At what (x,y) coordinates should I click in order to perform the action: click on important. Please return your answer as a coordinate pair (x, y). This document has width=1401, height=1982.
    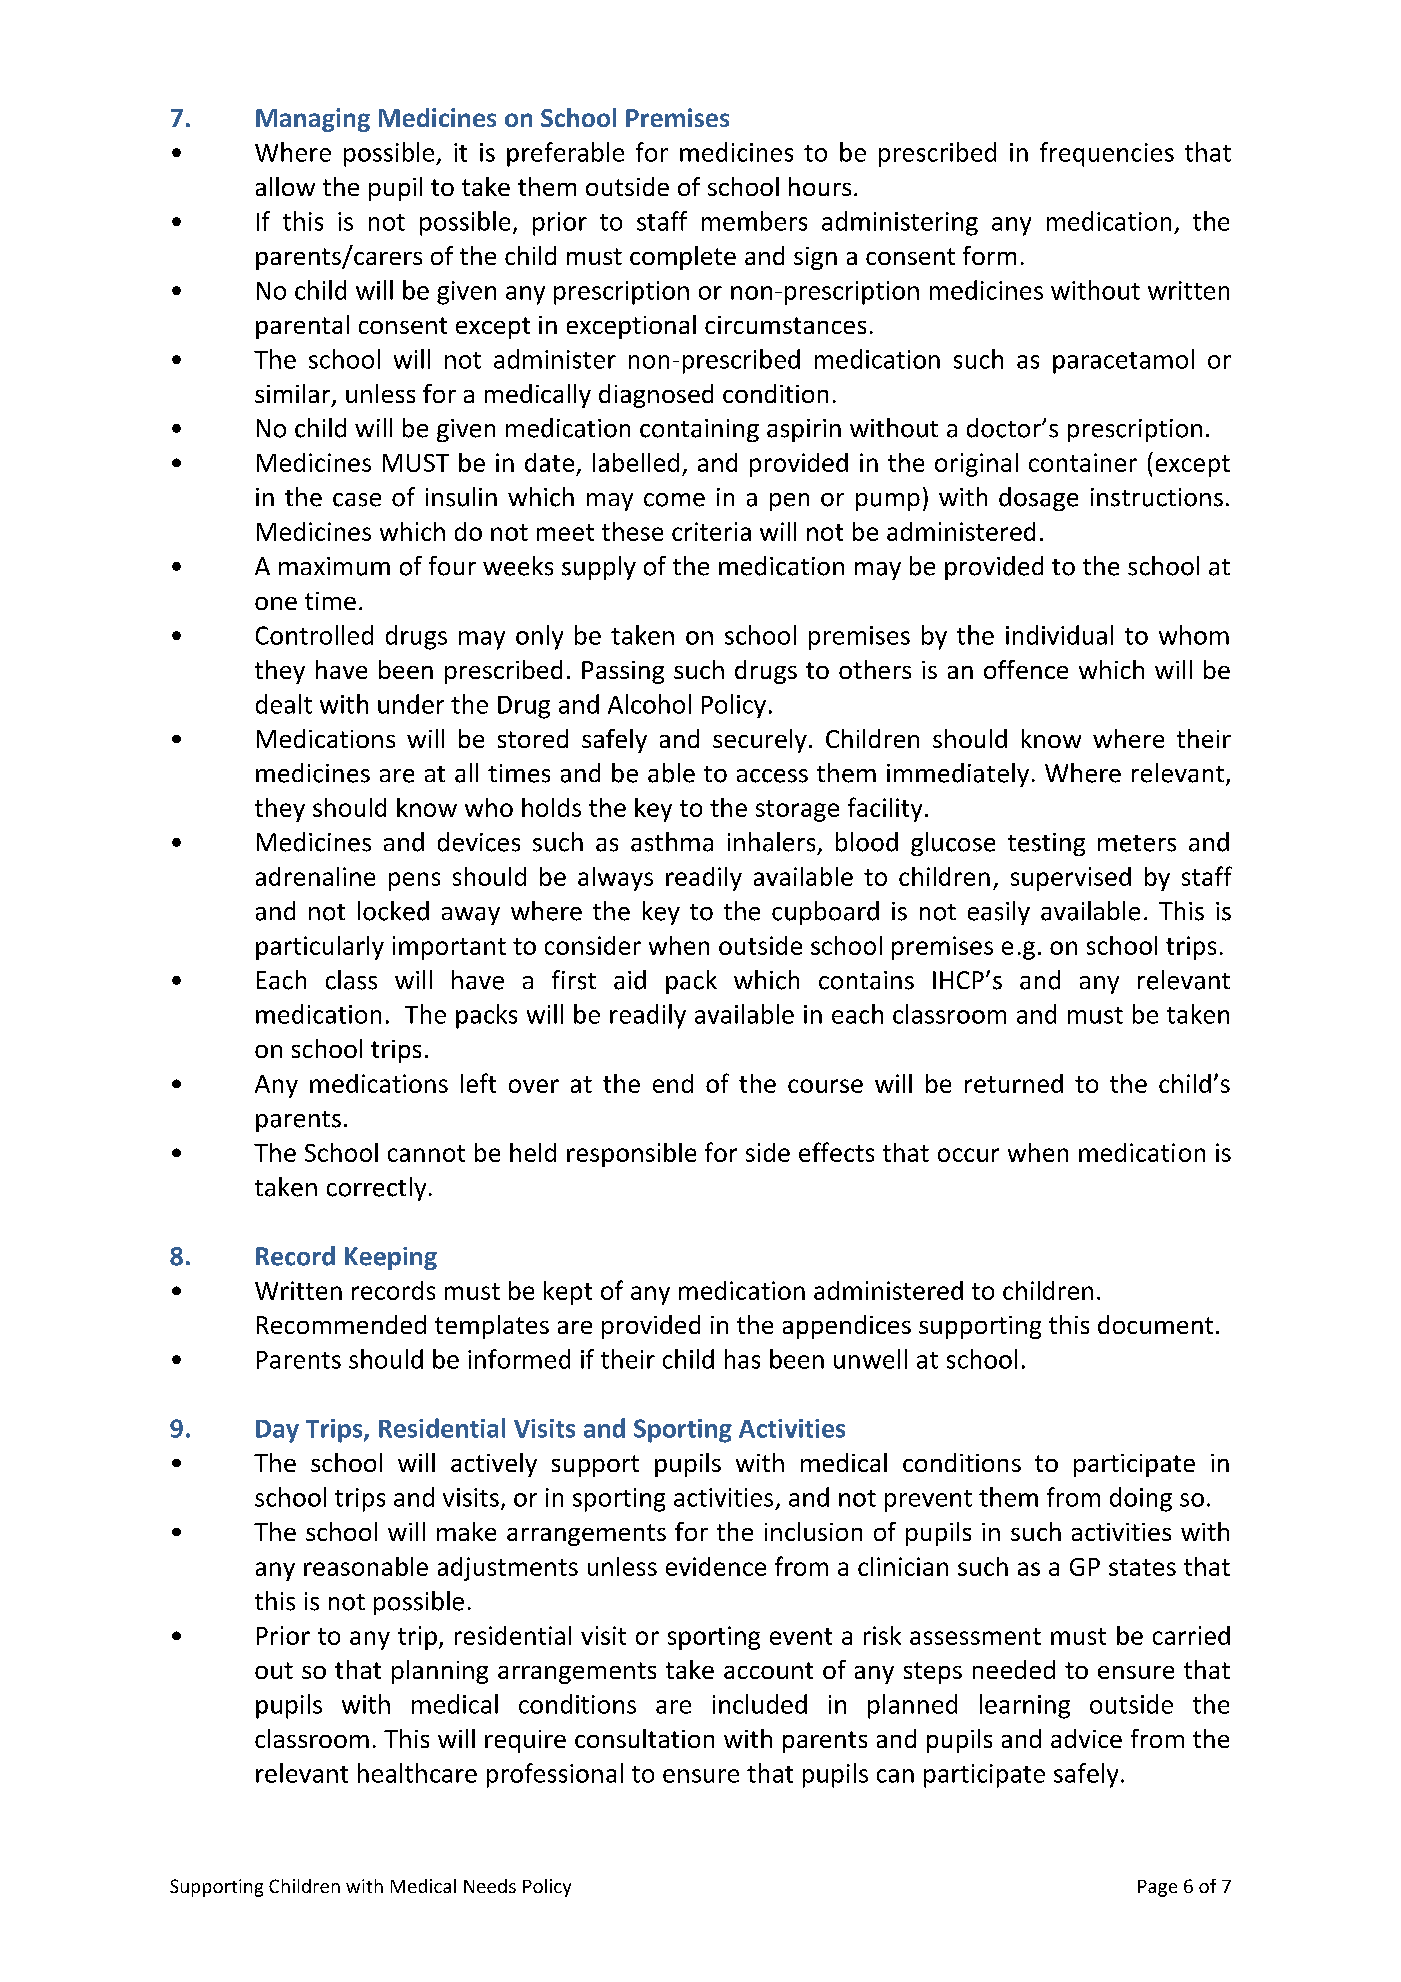
    Looking at the image, I should click on (449, 948).
